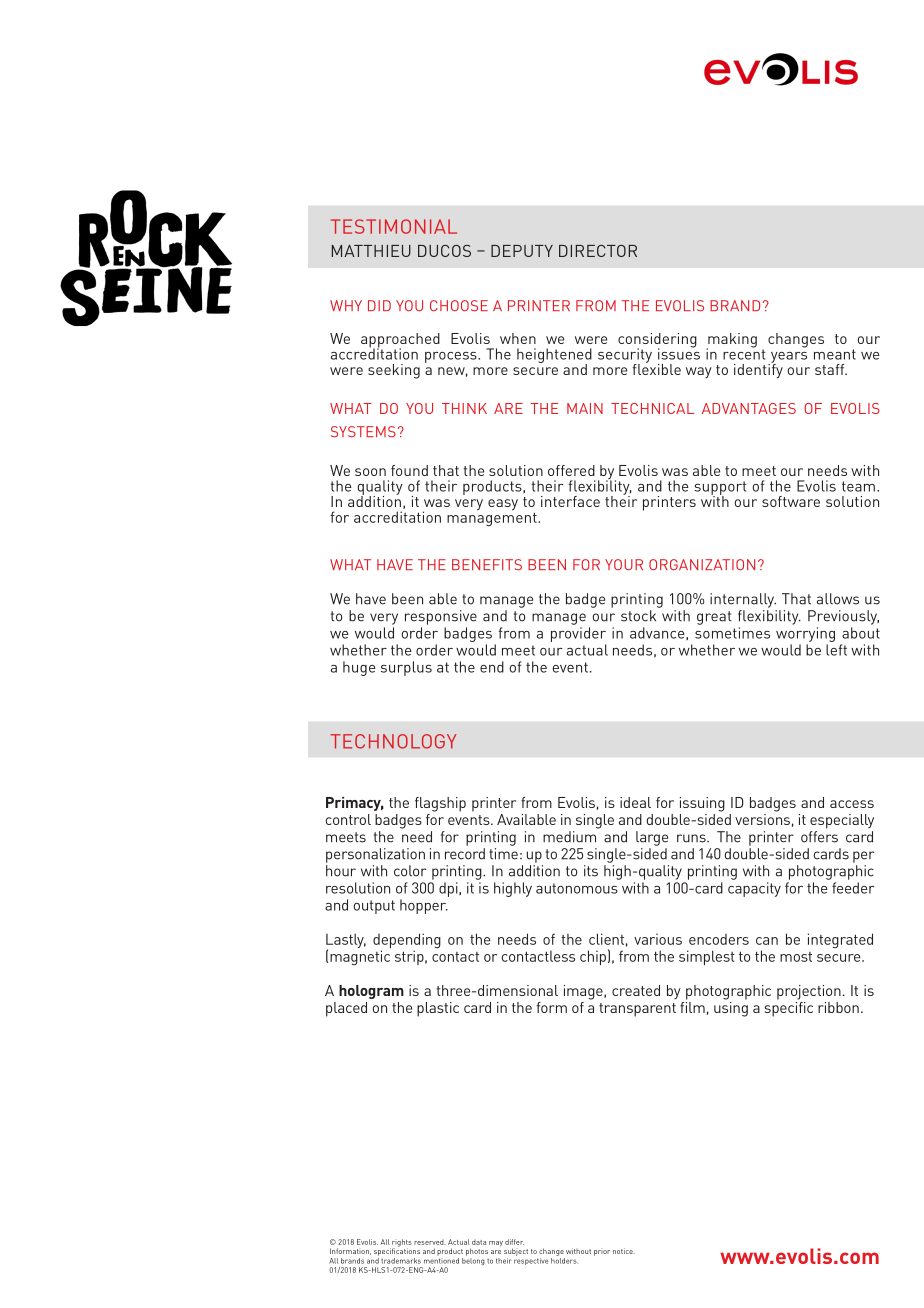 The height and width of the document is (1308, 924). Describe the element at coordinates (402, 1244) in the document. I see `rights` at that location.
